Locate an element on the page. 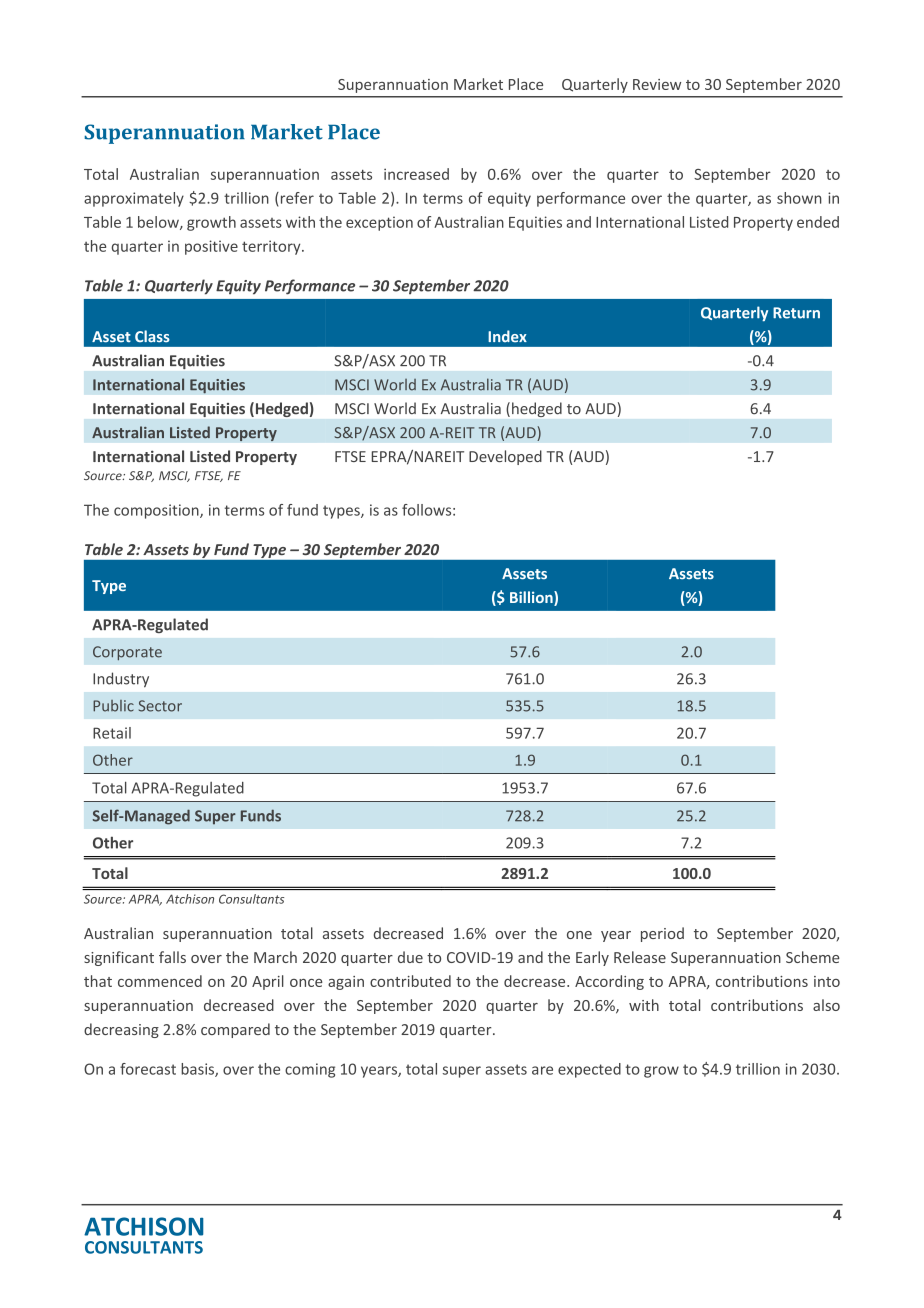  Review is located at coordinates (657, 84).
